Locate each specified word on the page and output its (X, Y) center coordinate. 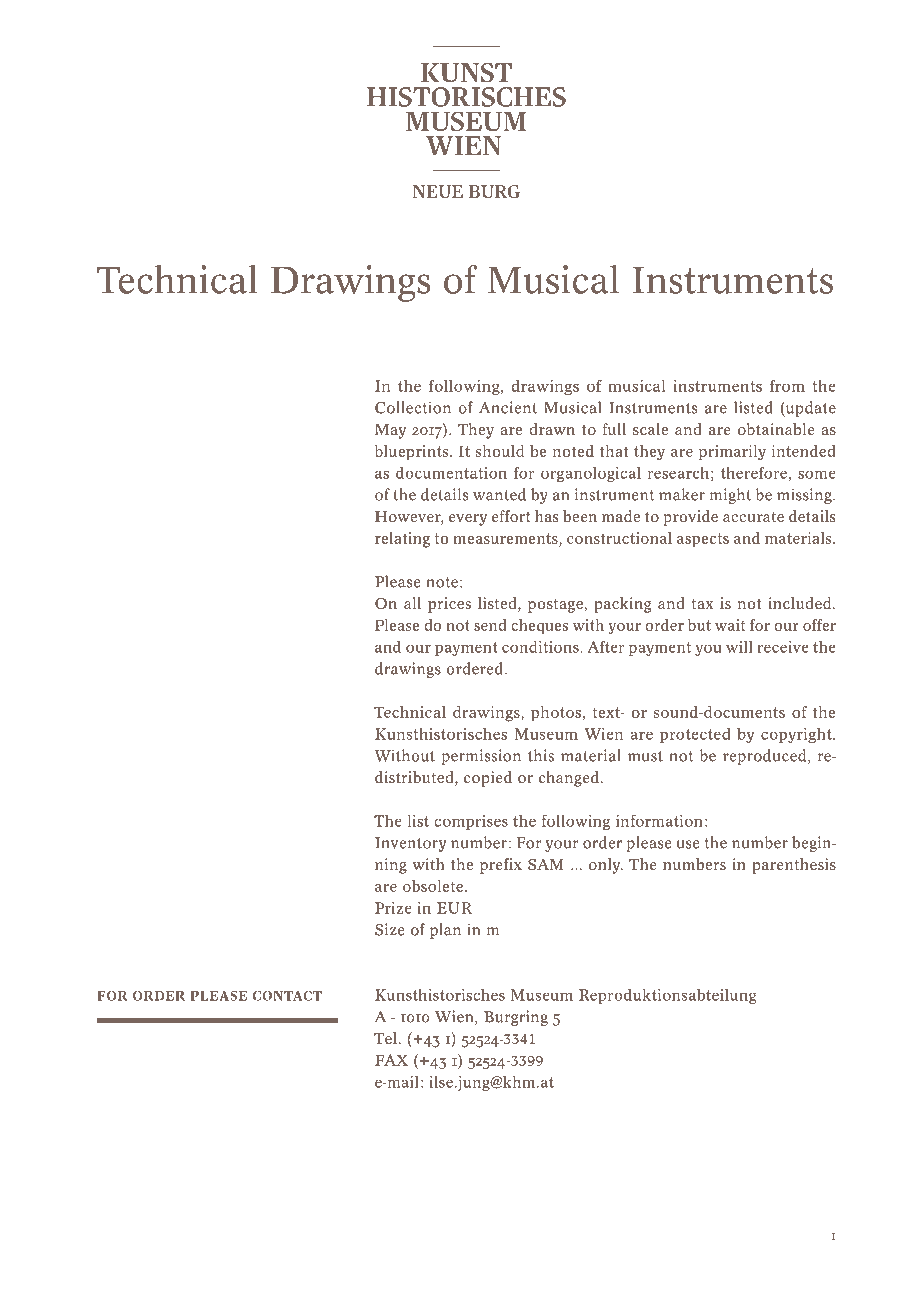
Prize (393, 908)
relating (402, 540)
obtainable (776, 429)
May (390, 431)
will (739, 647)
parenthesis (794, 866)
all (412, 603)
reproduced (766, 757)
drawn (552, 429)
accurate (753, 517)
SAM (546, 864)
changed (569, 779)
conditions (541, 647)
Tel (385, 1038)
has (547, 516)
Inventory (410, 844)
